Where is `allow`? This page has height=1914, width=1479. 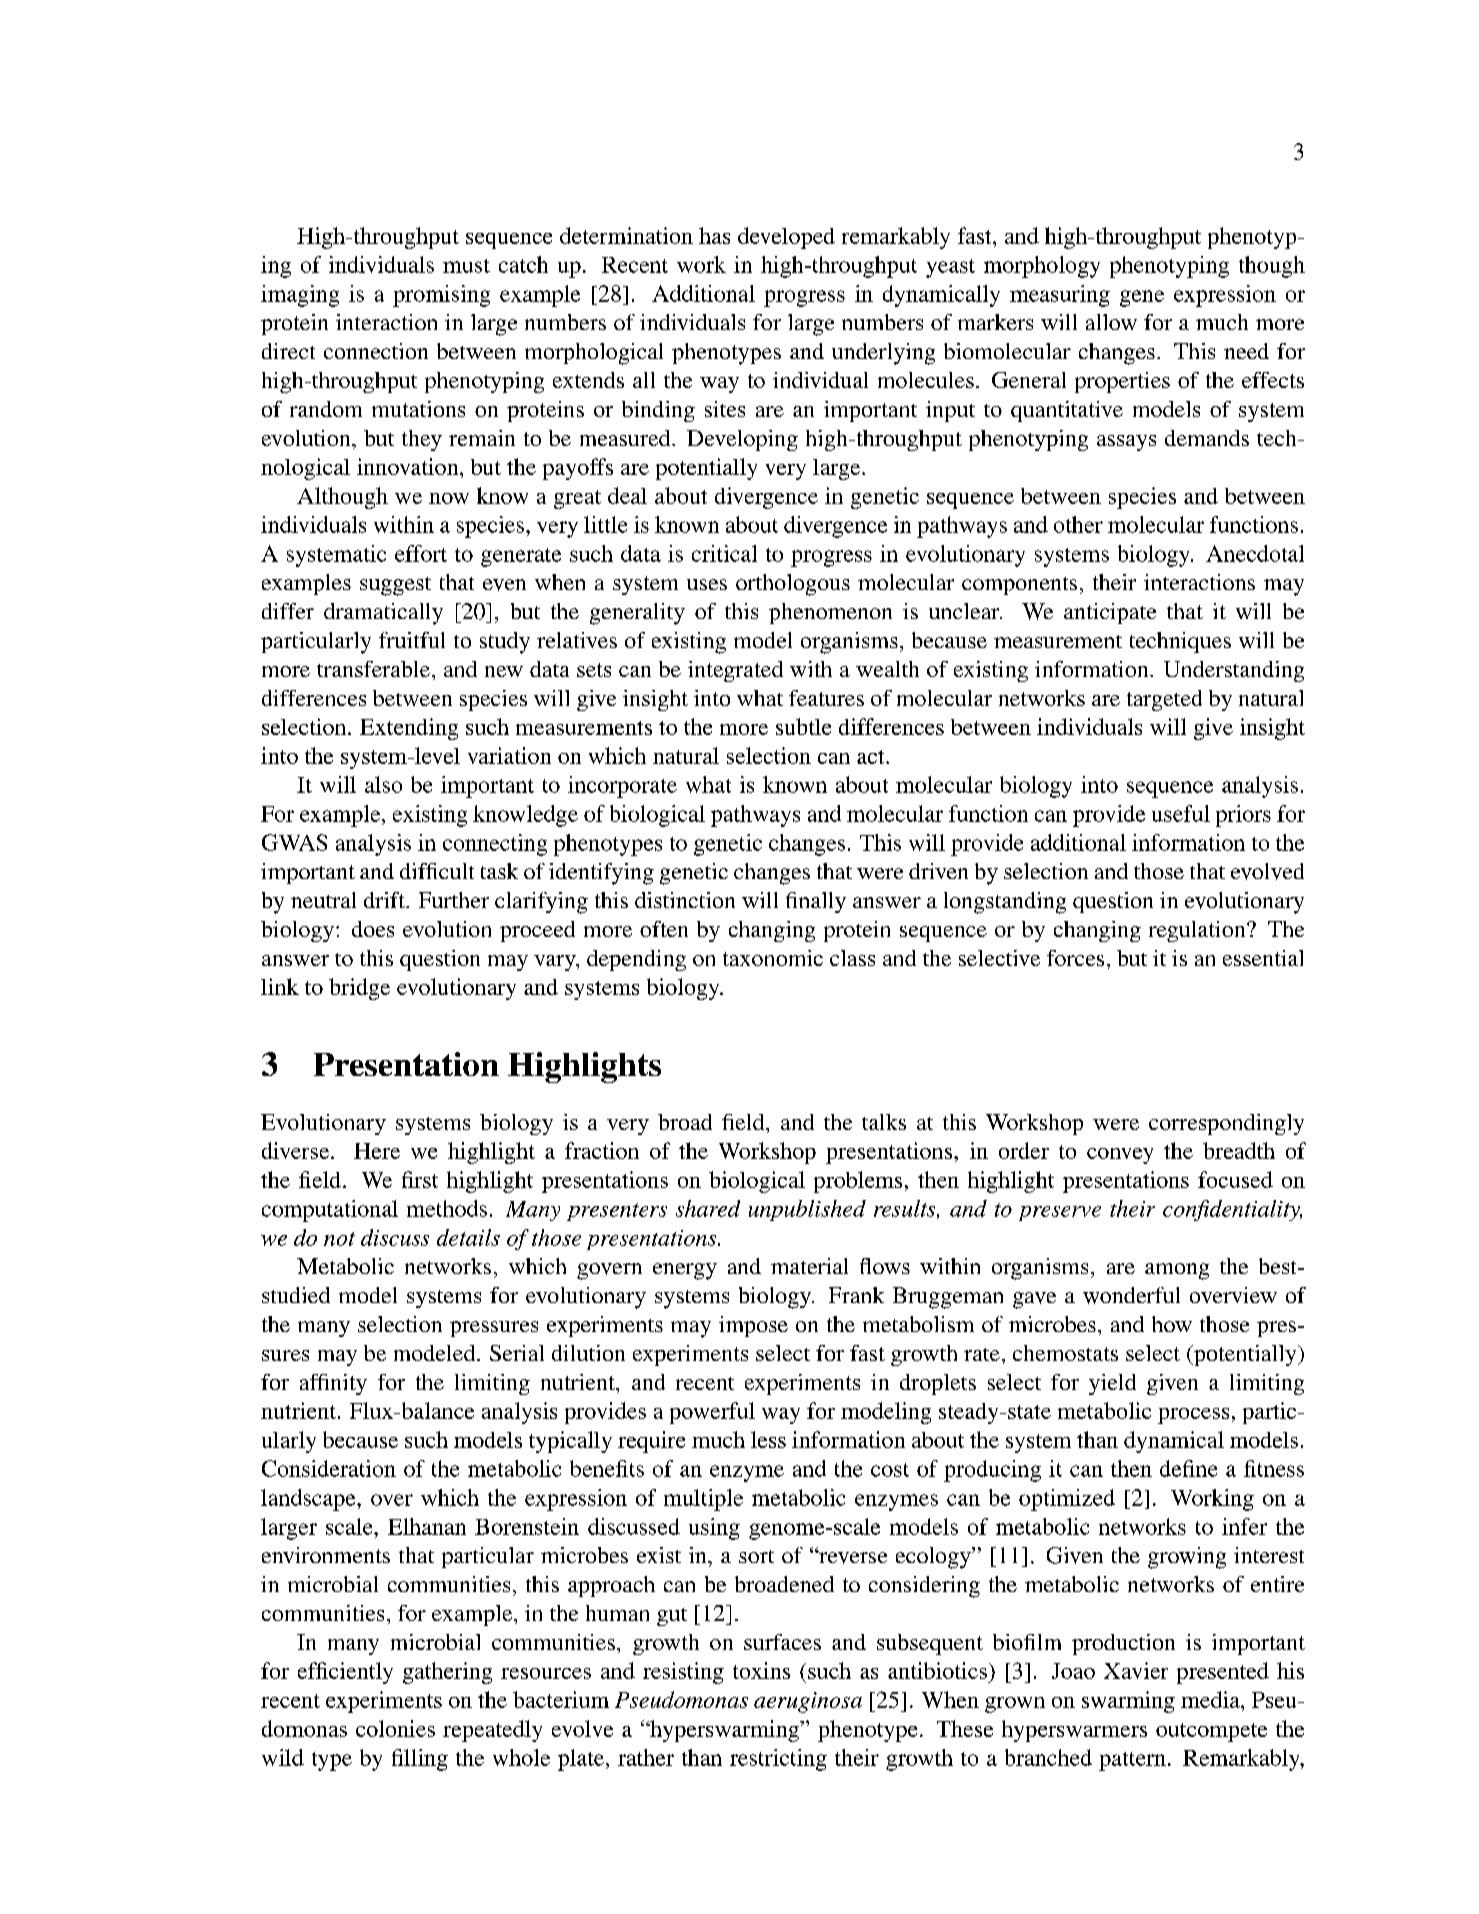
allow is located at coordinates (1111, 322).
